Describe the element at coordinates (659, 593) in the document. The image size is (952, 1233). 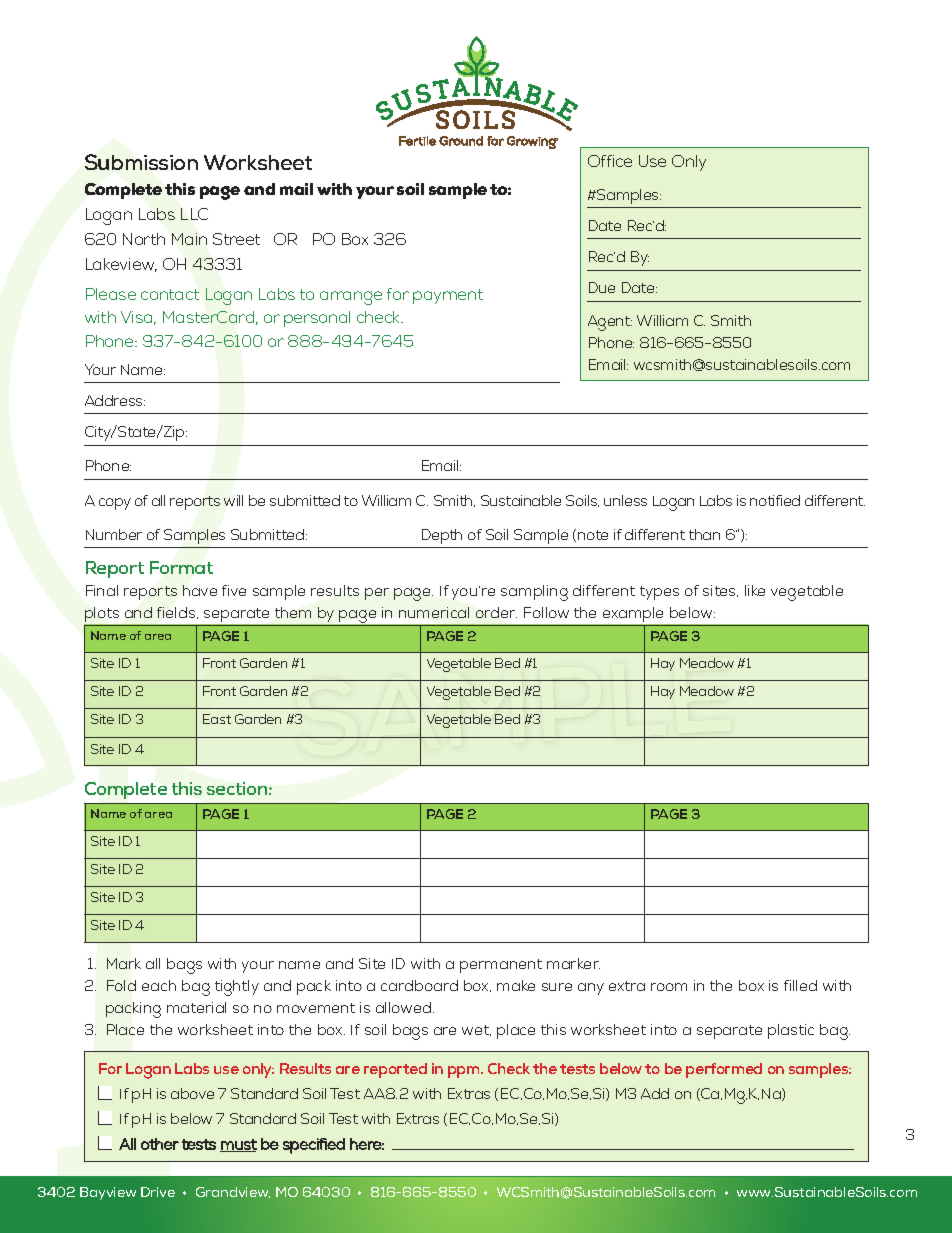
I see `types` at that location.
